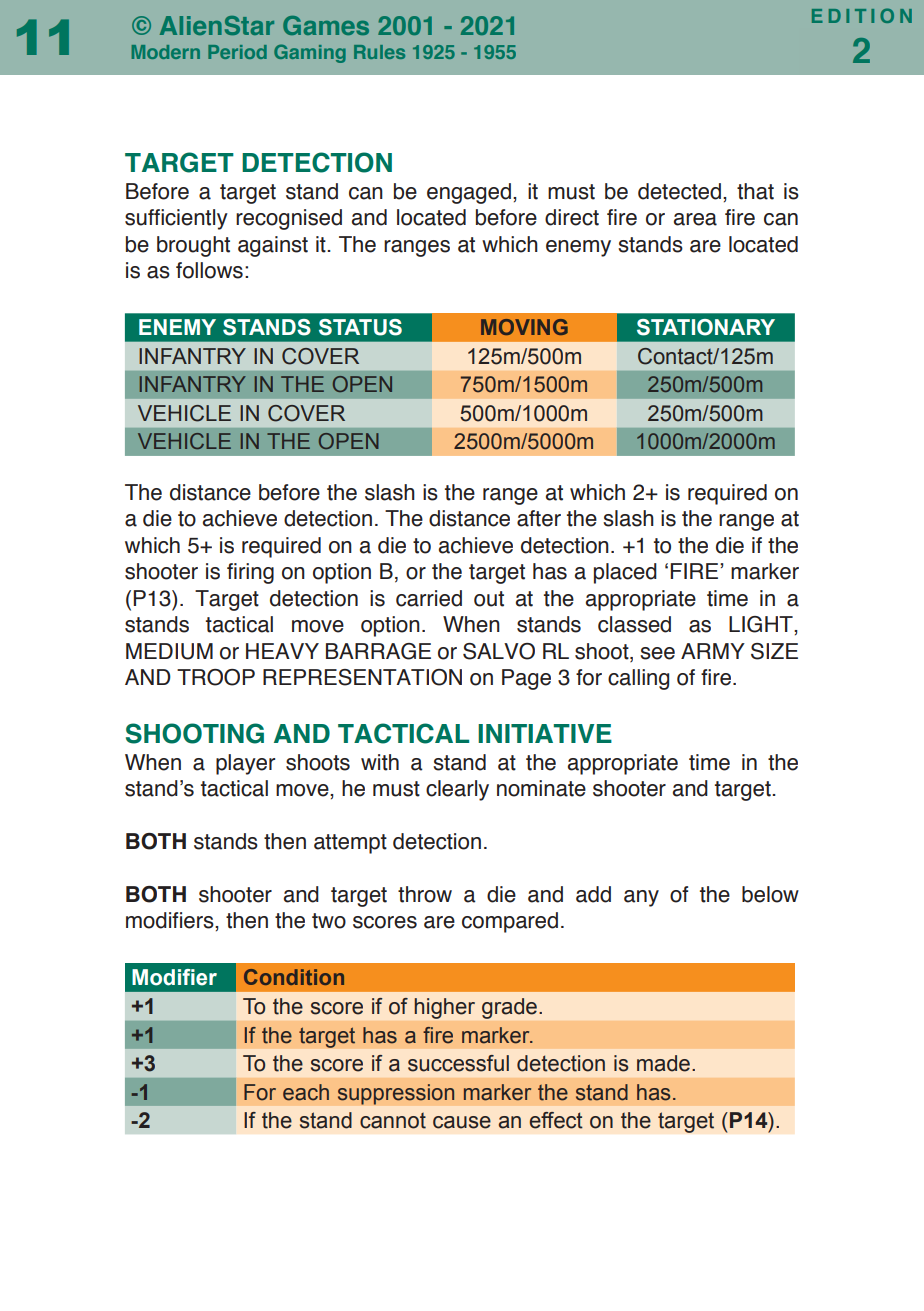 Image resolution: width=924 pixels, height=1311 pixels. What do you see at coordinates (360, 327) in the screenshot?
I see `STATUS` at bounding box center [360, 327].
